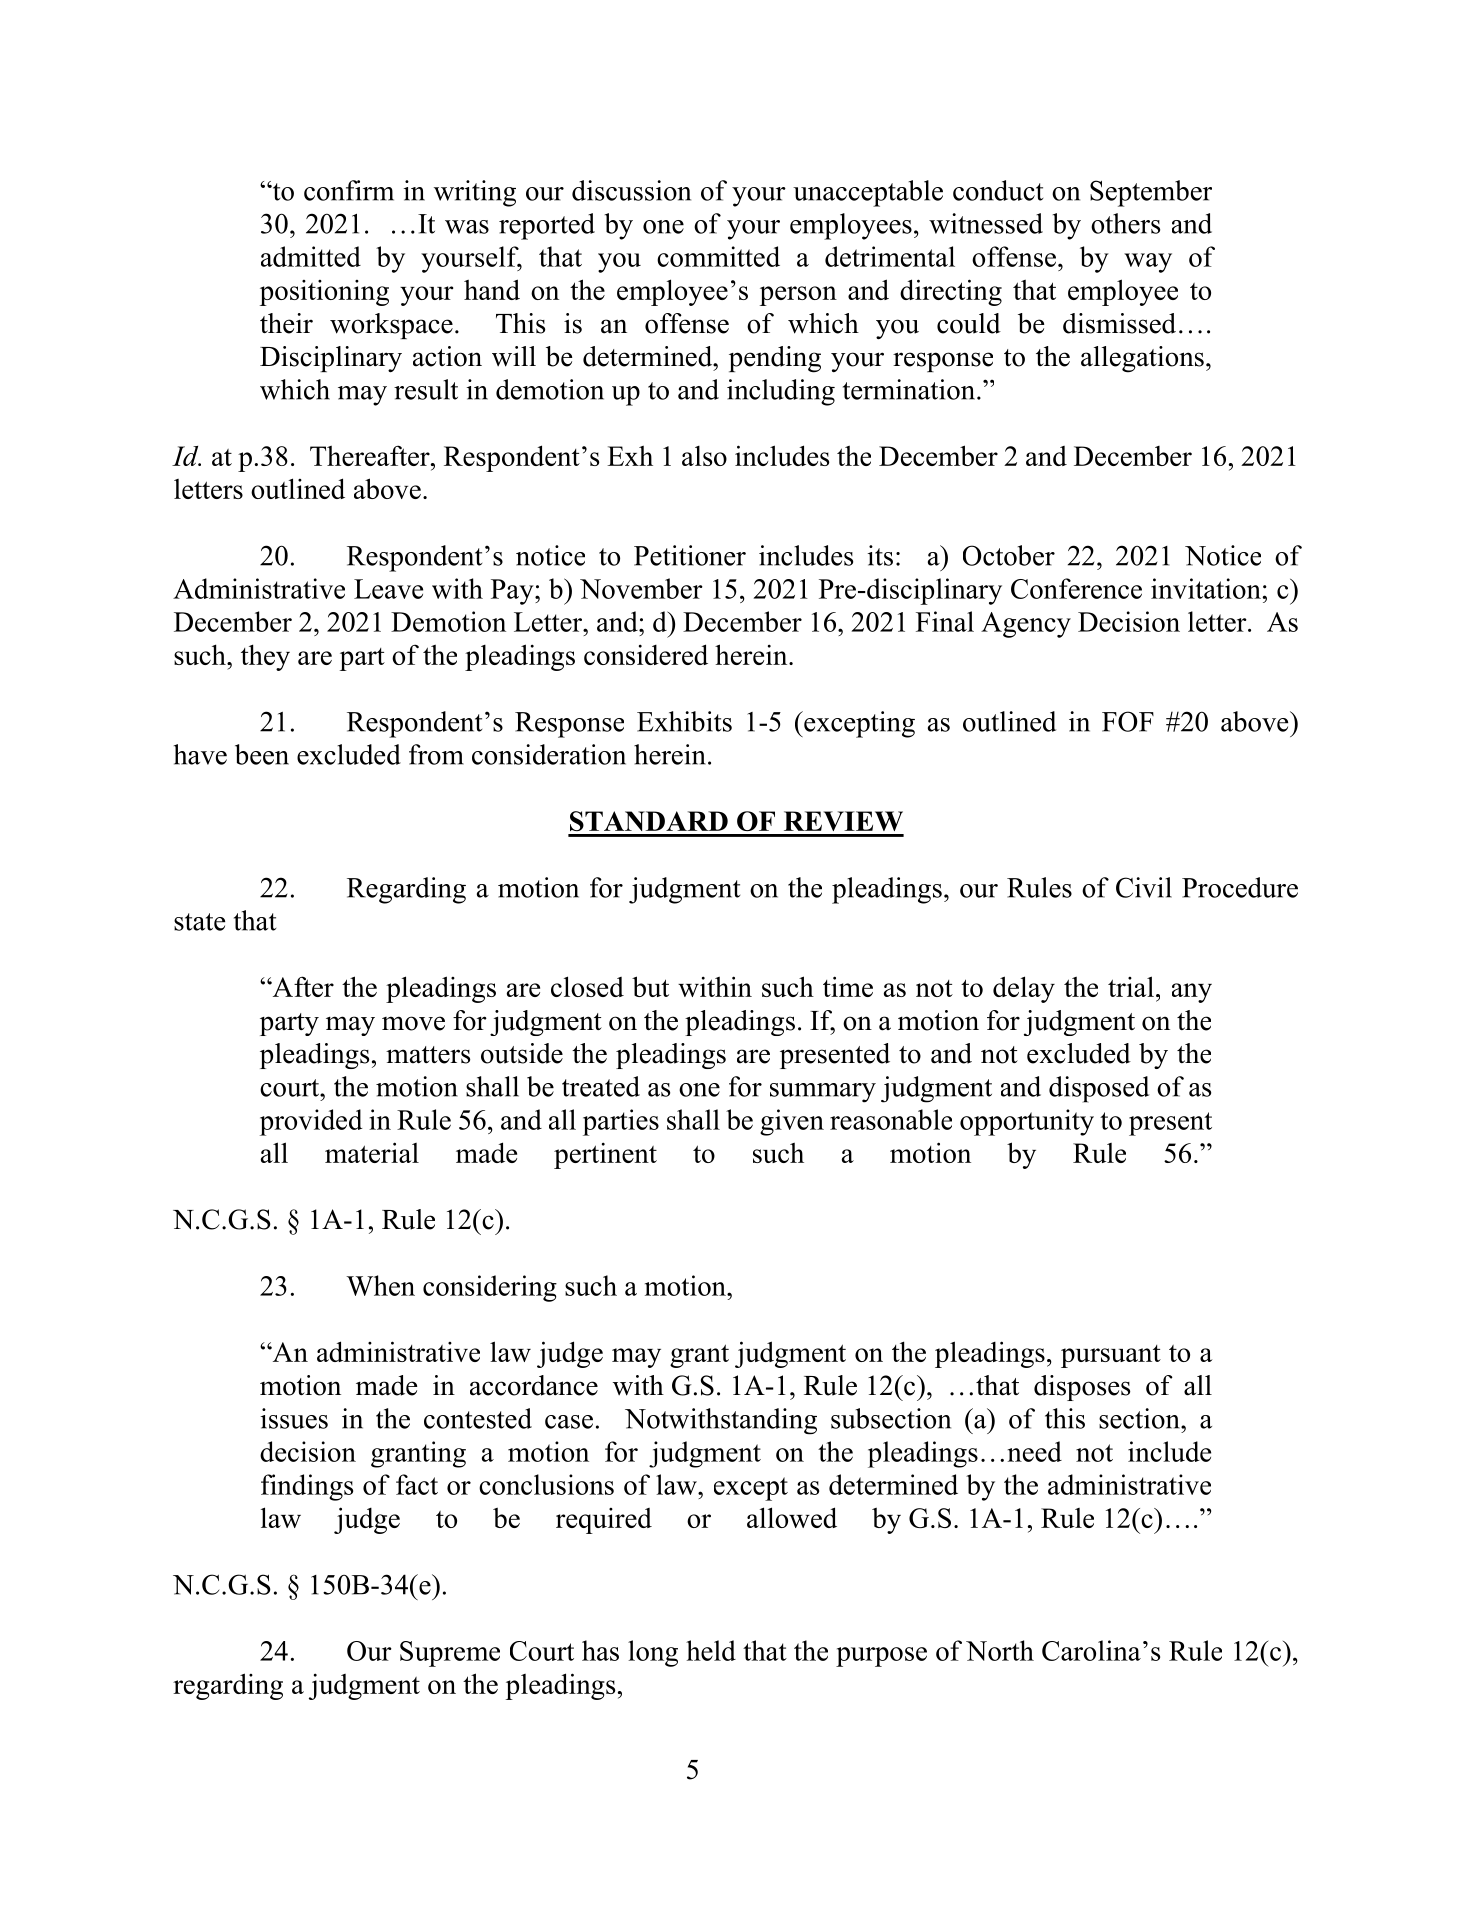 This page has height=1905, width=1472. What do you see at coordinates (450, 1654) in the page?
I see `Supreme` at bounding box center [450, 1654].
